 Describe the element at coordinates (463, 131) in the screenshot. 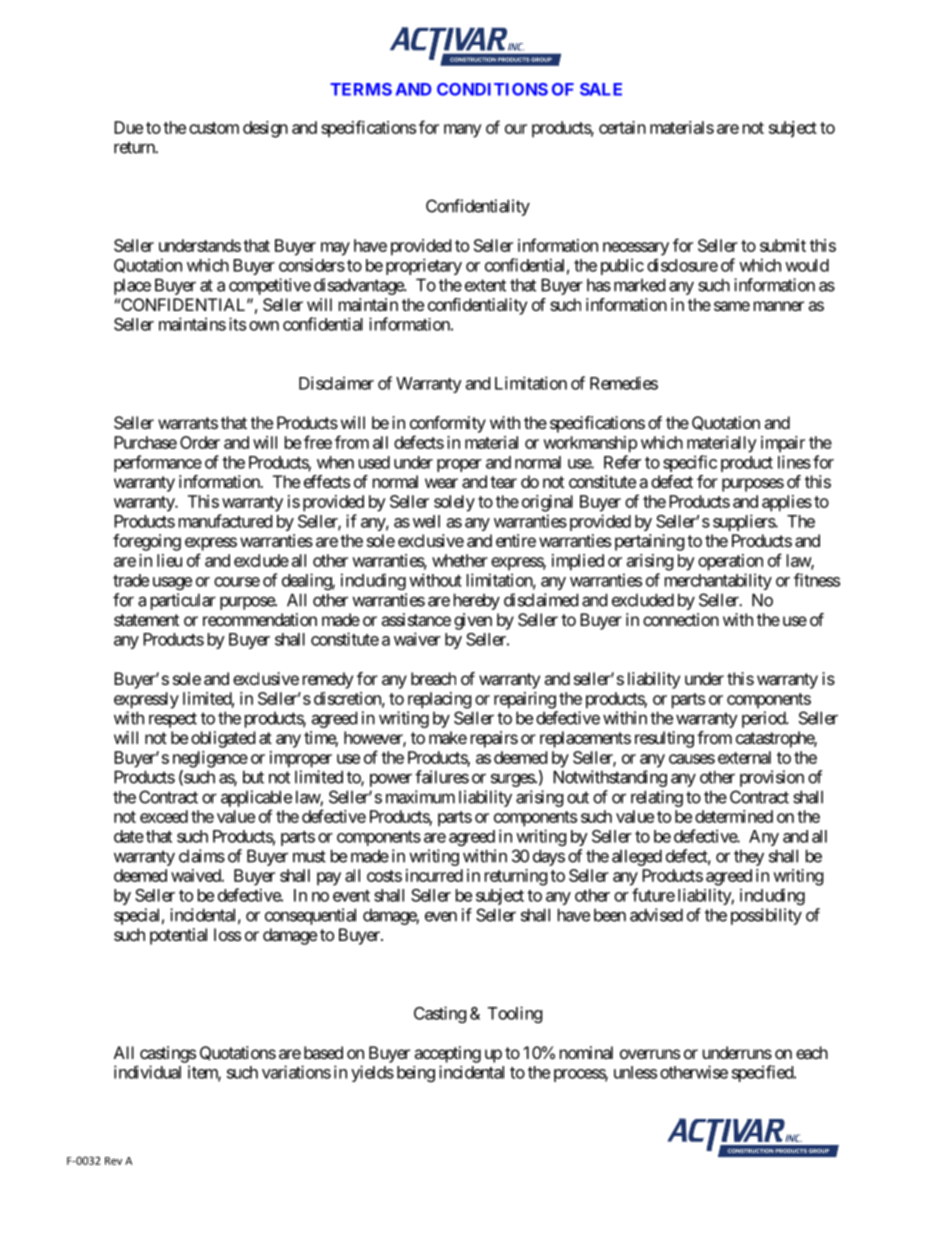

I see `many` at that location.
